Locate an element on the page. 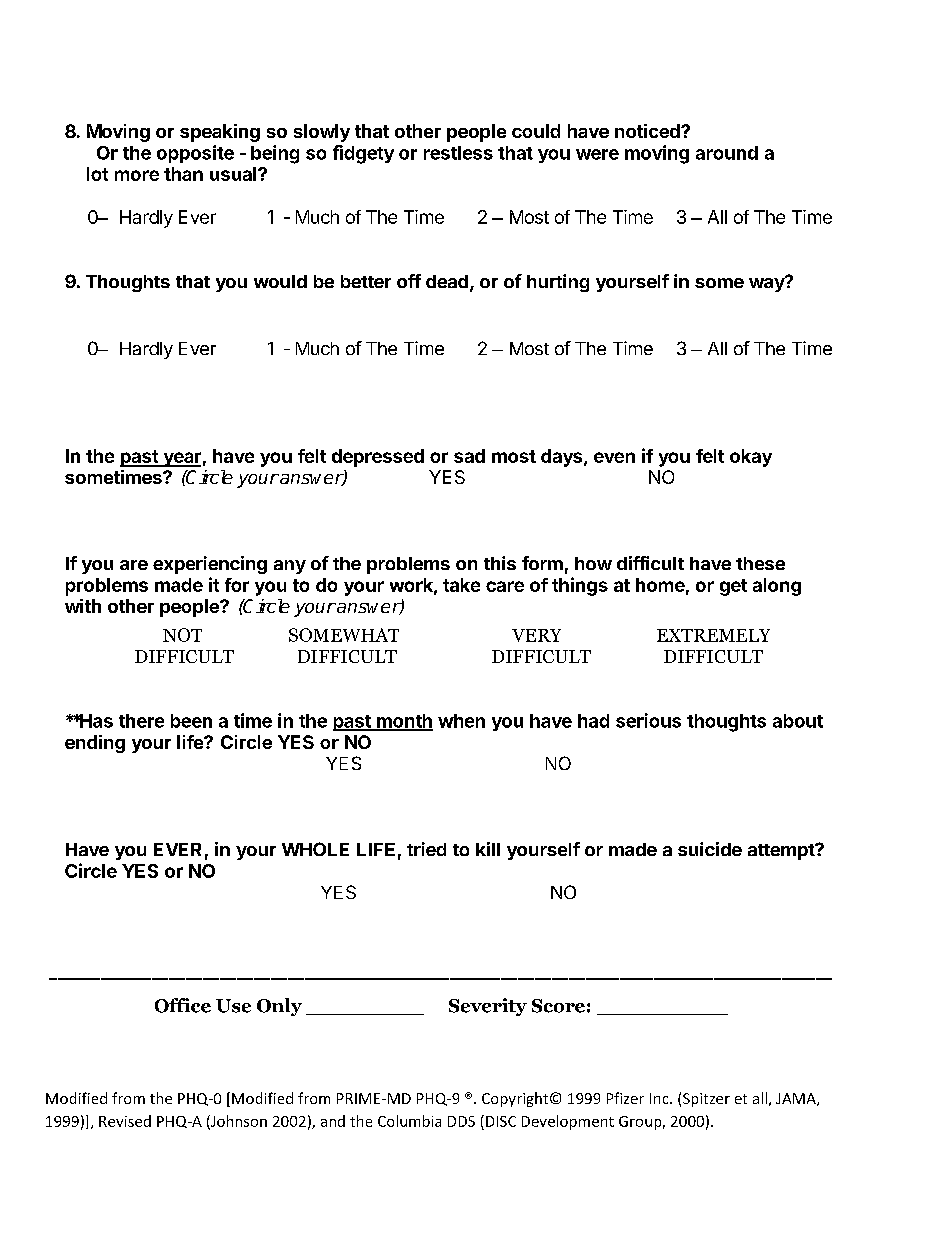 This document has height=1233, width=952. tried is located at coordinates (426, 849).
